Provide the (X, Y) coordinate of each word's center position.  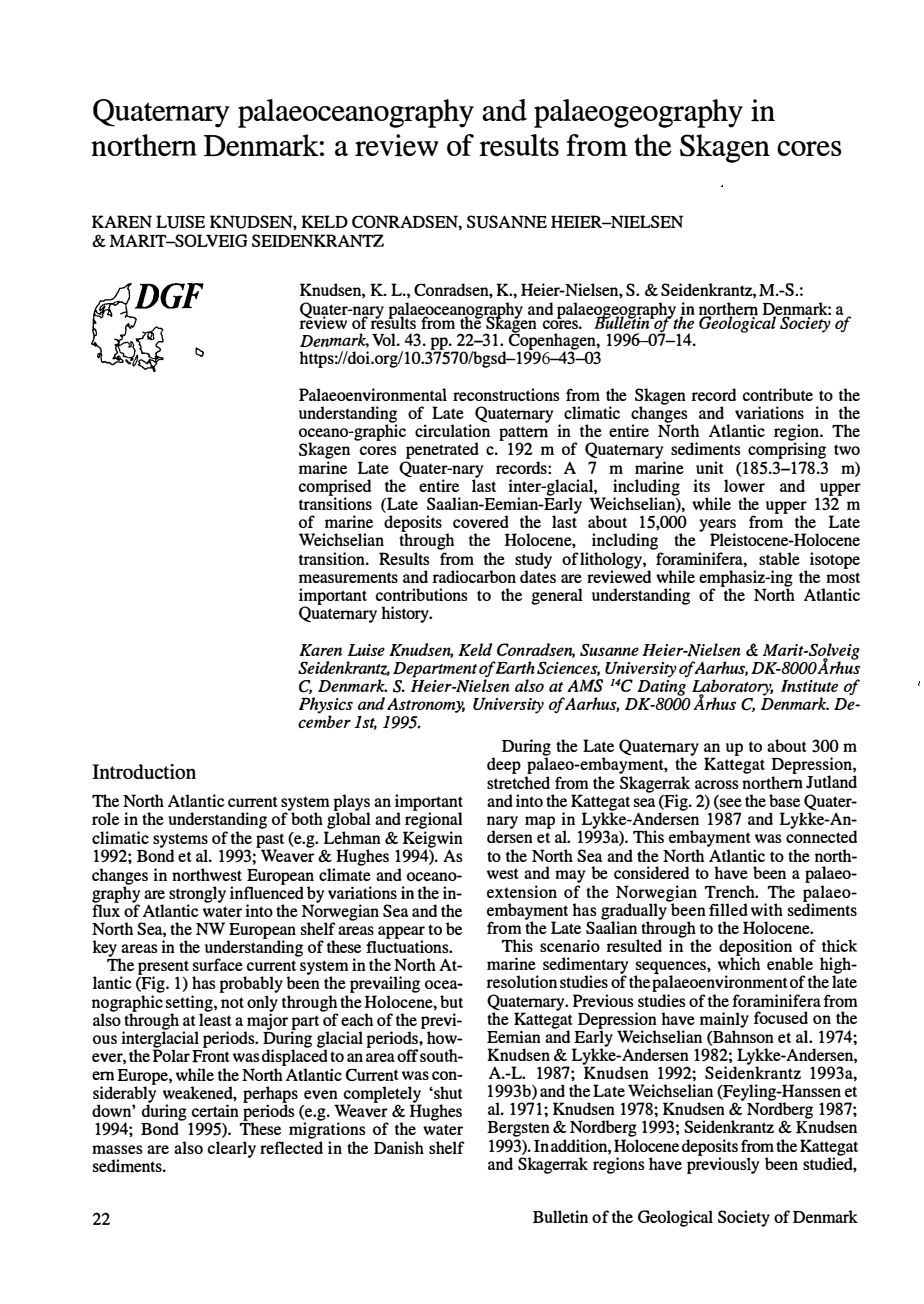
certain (215, 1110)
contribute (778, 394)
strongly (197, 895)
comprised (335, 488)
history (406, 614)
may (570, 878)
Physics (326, 706)
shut (447, 1092)
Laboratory (732, 688)
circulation (452, 430)
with (767, 909)
